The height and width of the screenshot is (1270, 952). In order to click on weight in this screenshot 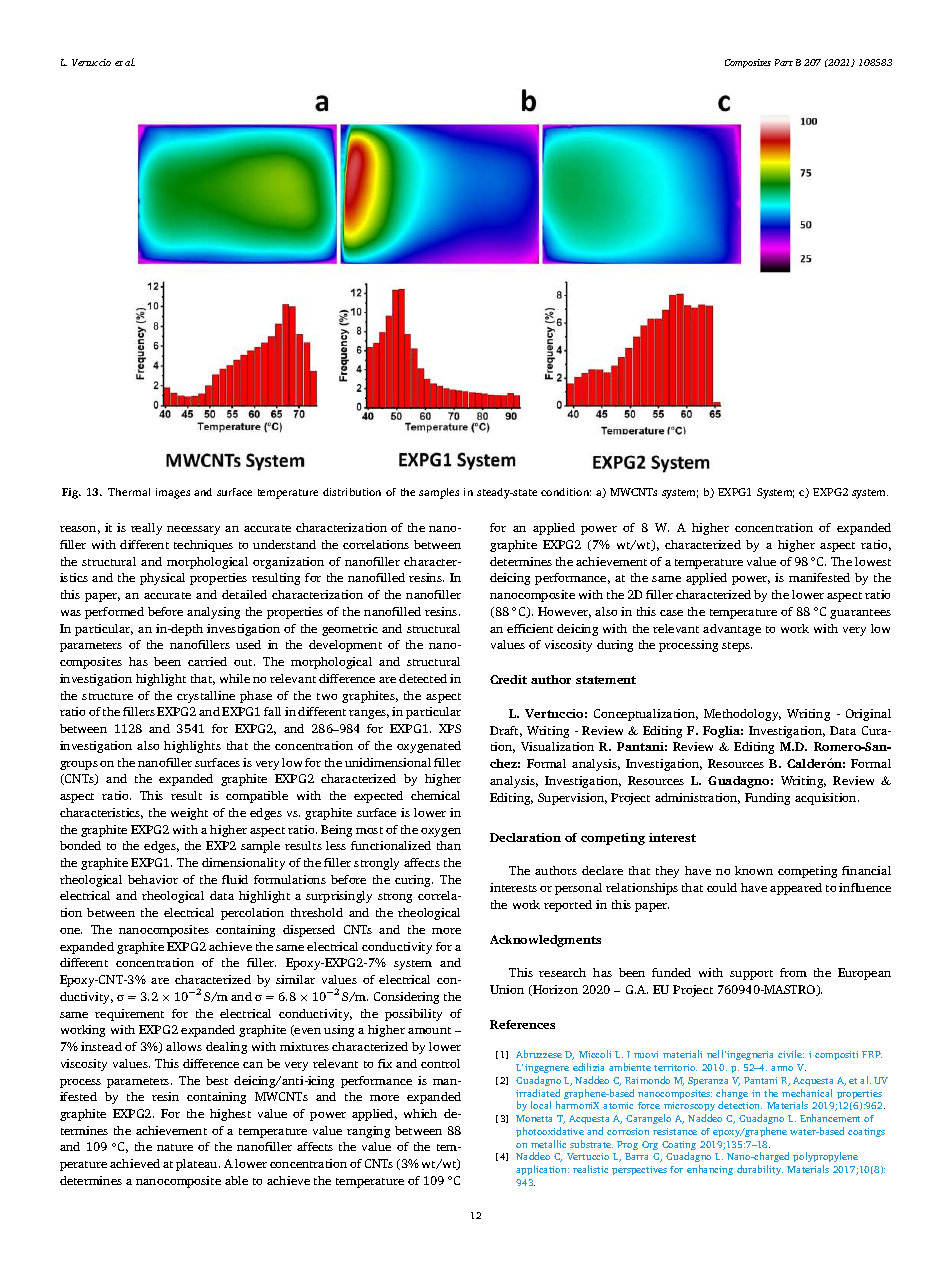, I will do `click(189, 814)`.
